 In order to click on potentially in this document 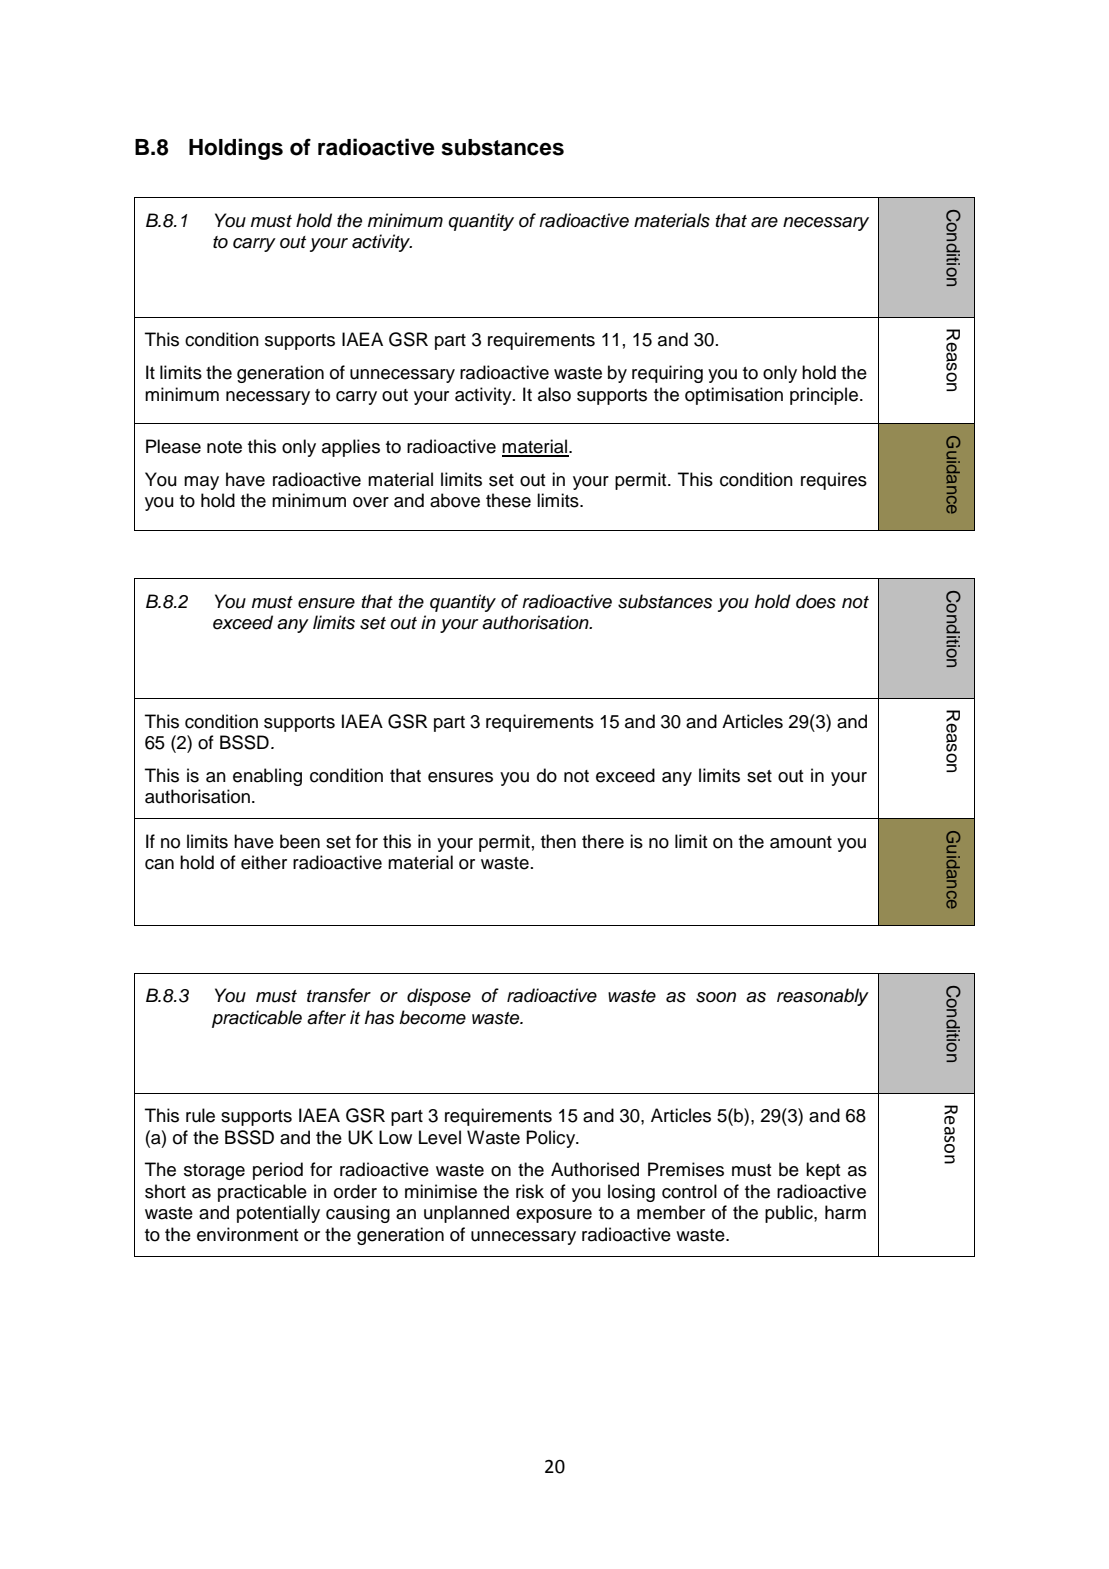, I will do `click(278, 1214)`.
